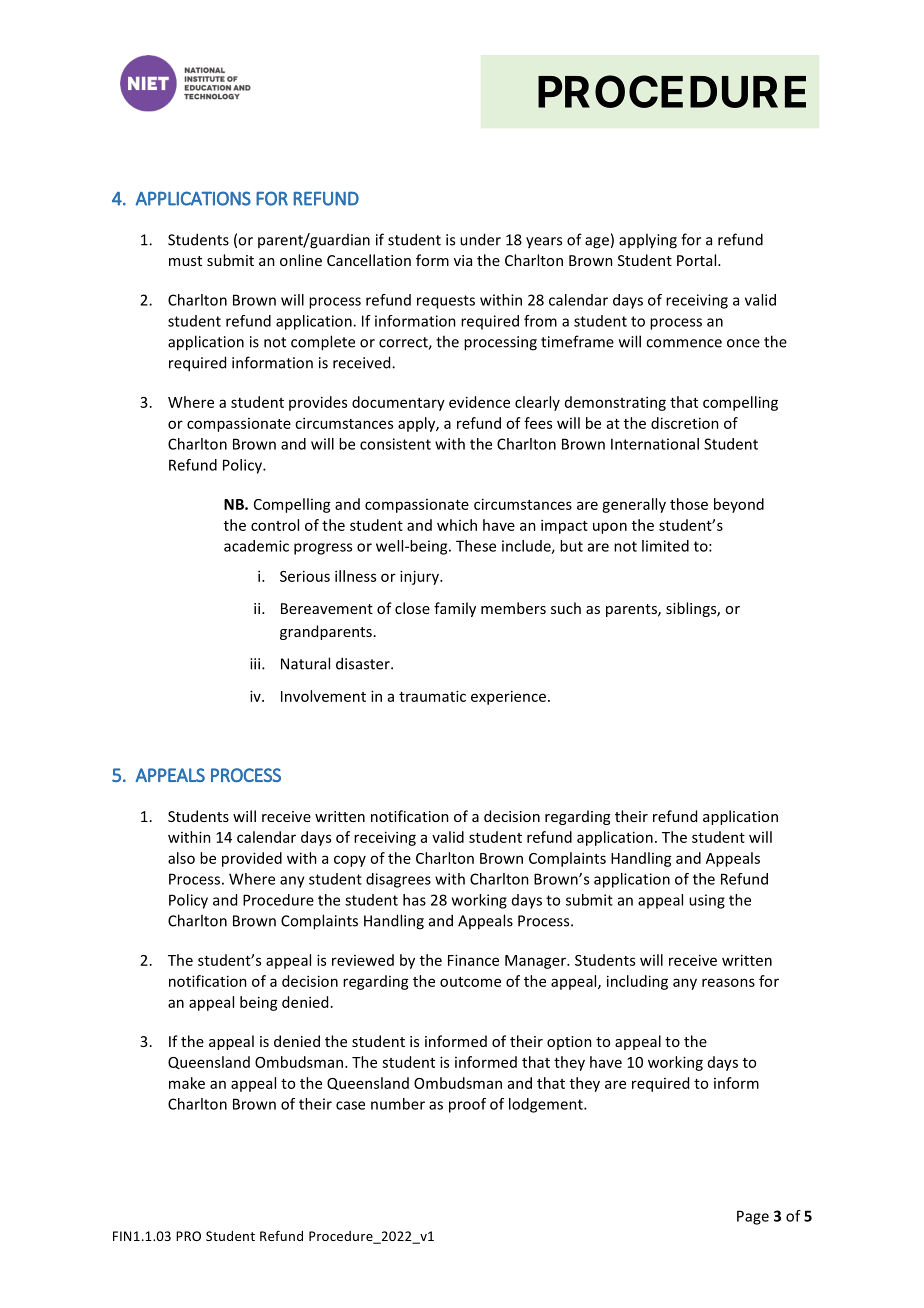 The image size is (924, 1308). I want to click on via, so click(463, 260).
